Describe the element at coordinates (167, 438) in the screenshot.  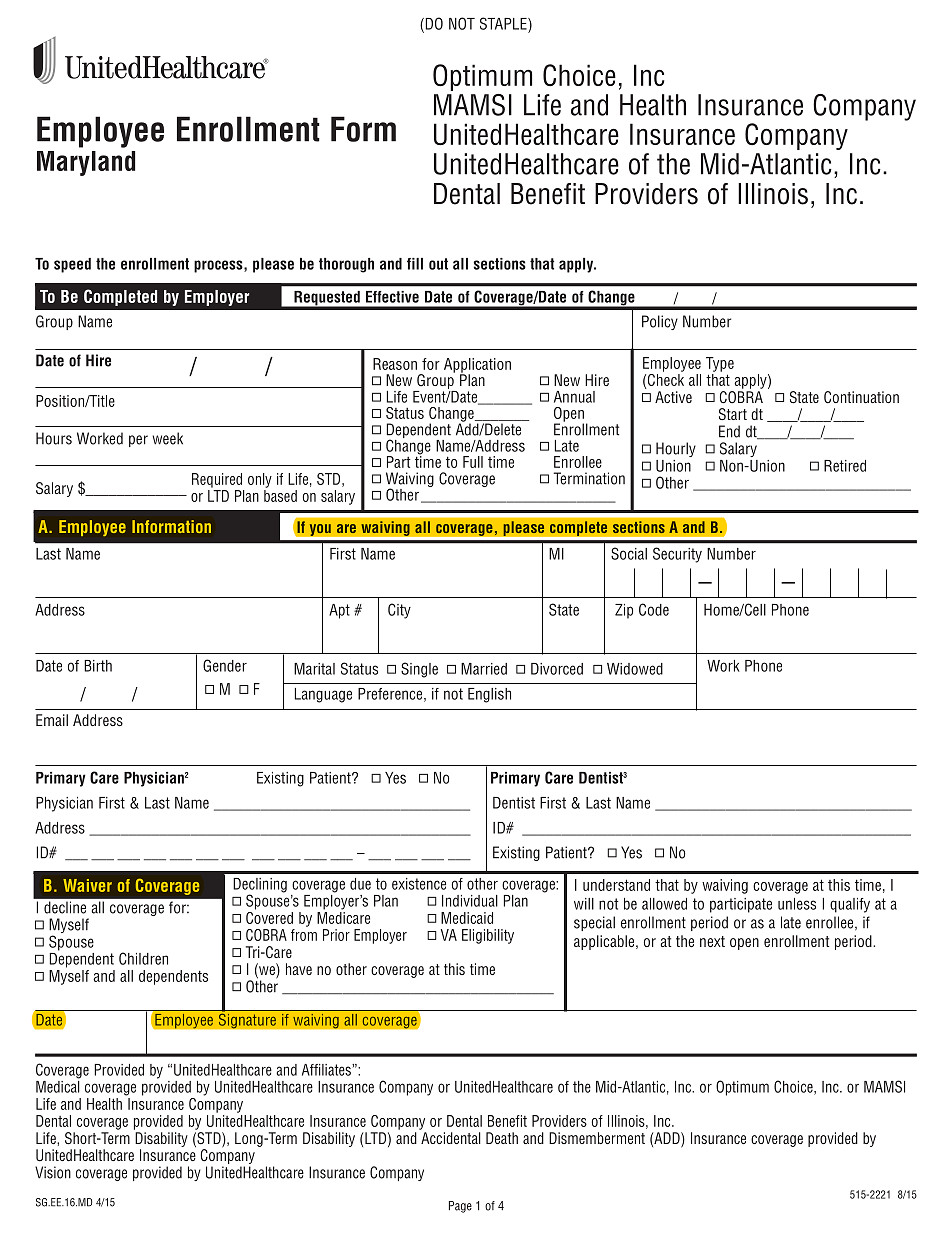
I see `week` at that location.
